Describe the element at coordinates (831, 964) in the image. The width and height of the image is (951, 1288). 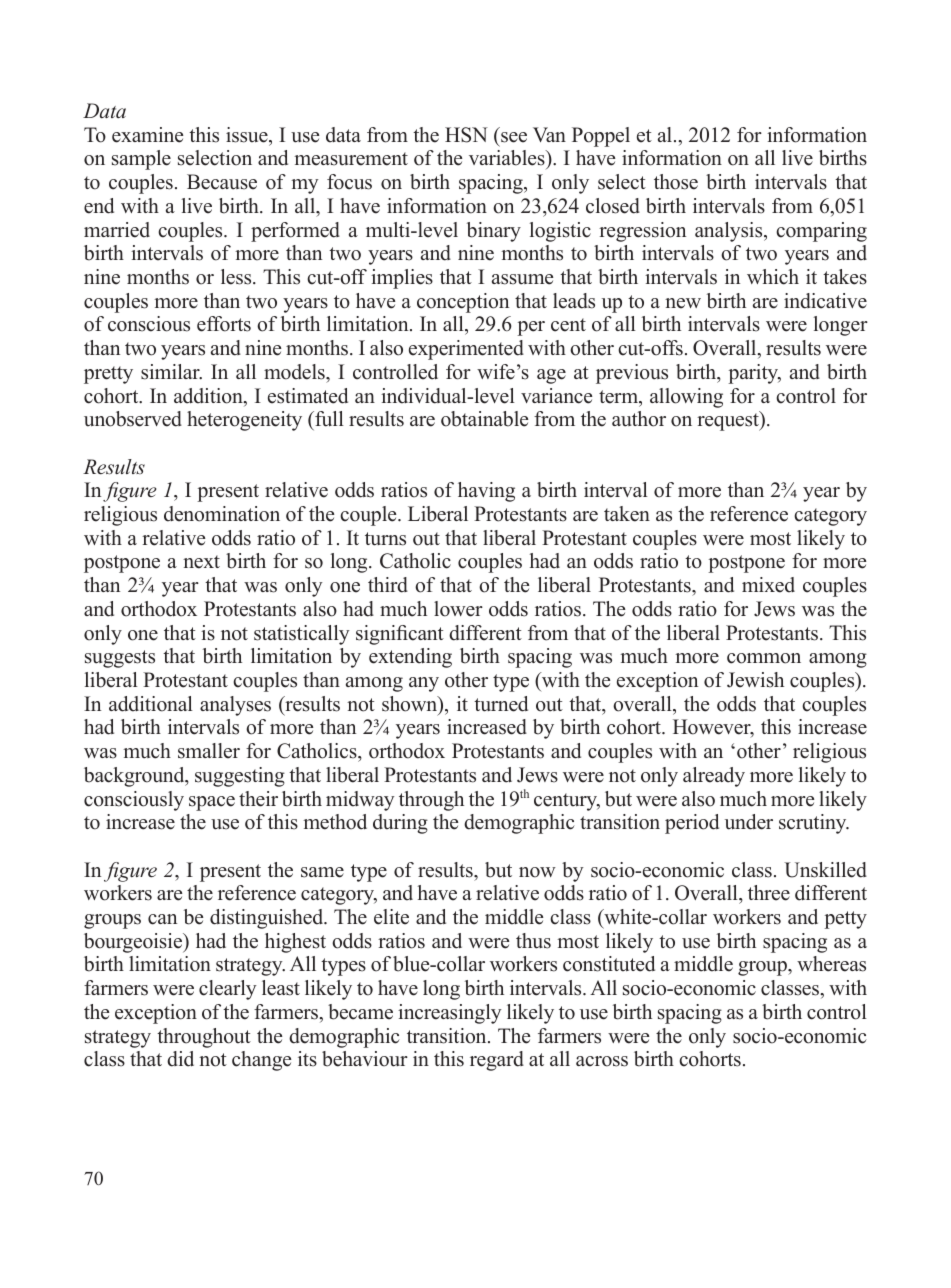
I see `whereas` at that location.
